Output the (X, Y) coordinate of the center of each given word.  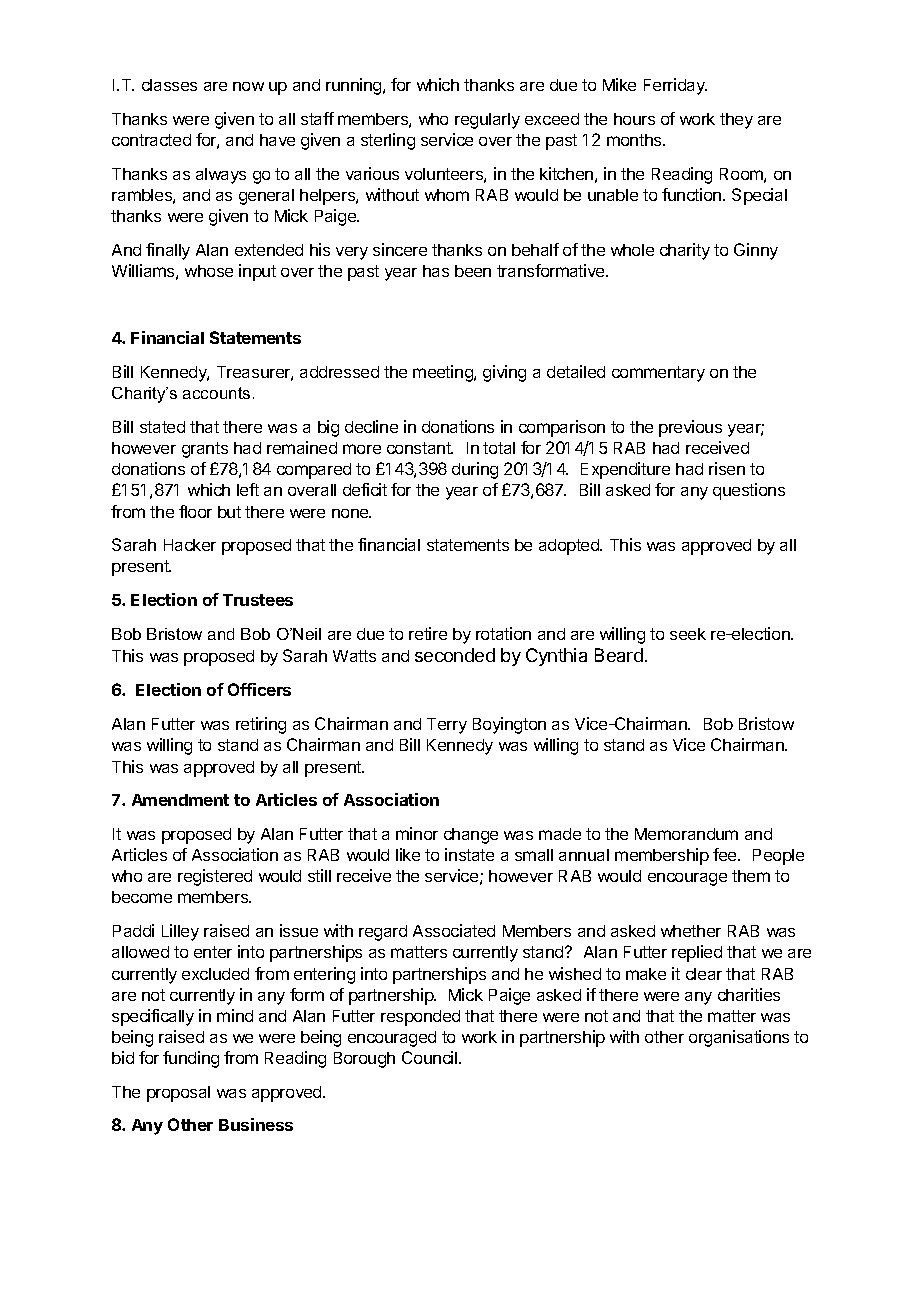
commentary (658, 374)
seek (688, 634)
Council (429, 1057)
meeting (444, 373)
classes (169, 85)
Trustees (258, 600)
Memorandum (686, 834)
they (736, 121)
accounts (216, 393)
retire (428, 633)
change (471, 836)
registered (215, 877)
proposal (178, 1094)
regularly (487, 121)
